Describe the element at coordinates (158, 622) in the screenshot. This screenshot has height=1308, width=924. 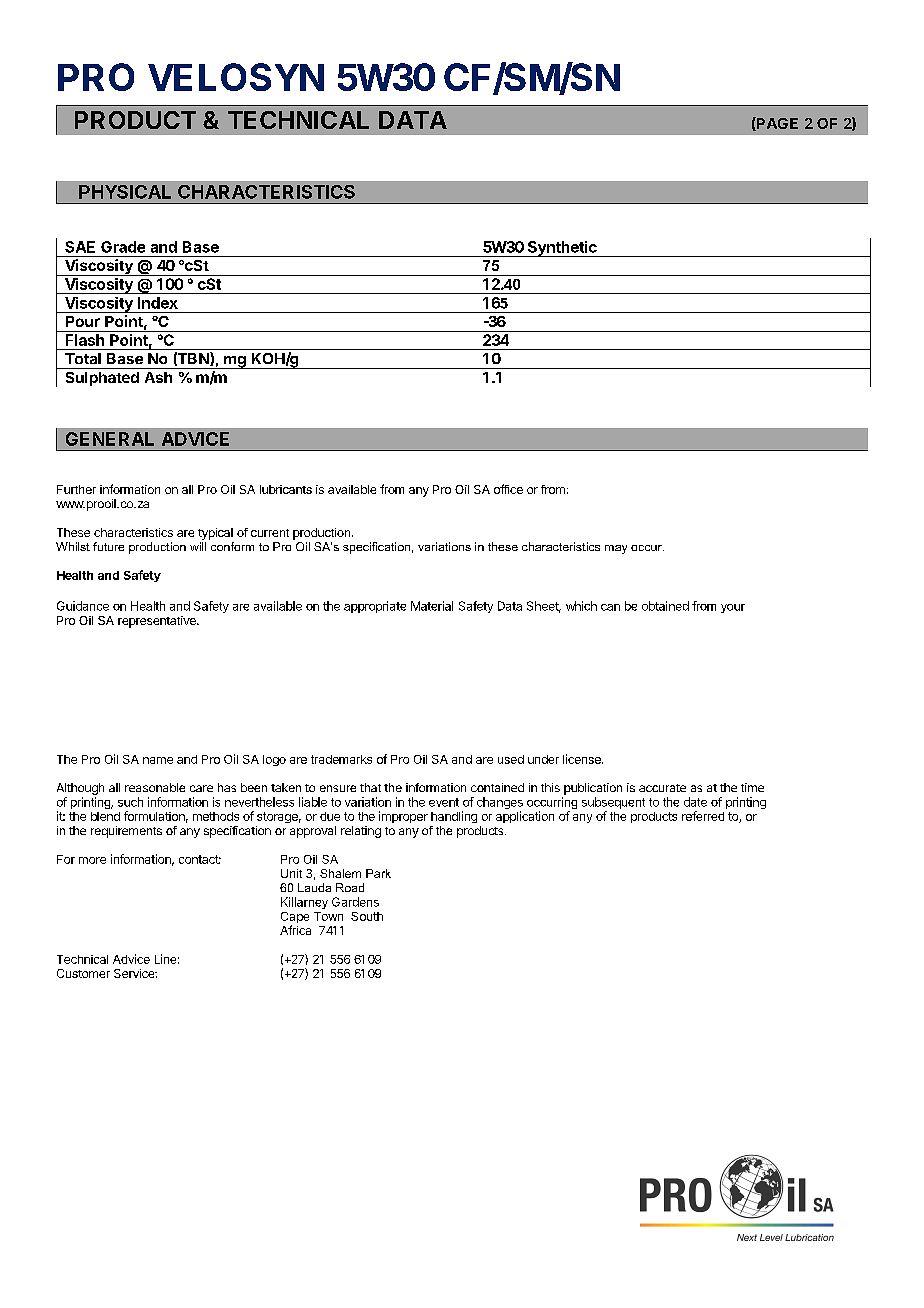
I see `representative` at that location.
